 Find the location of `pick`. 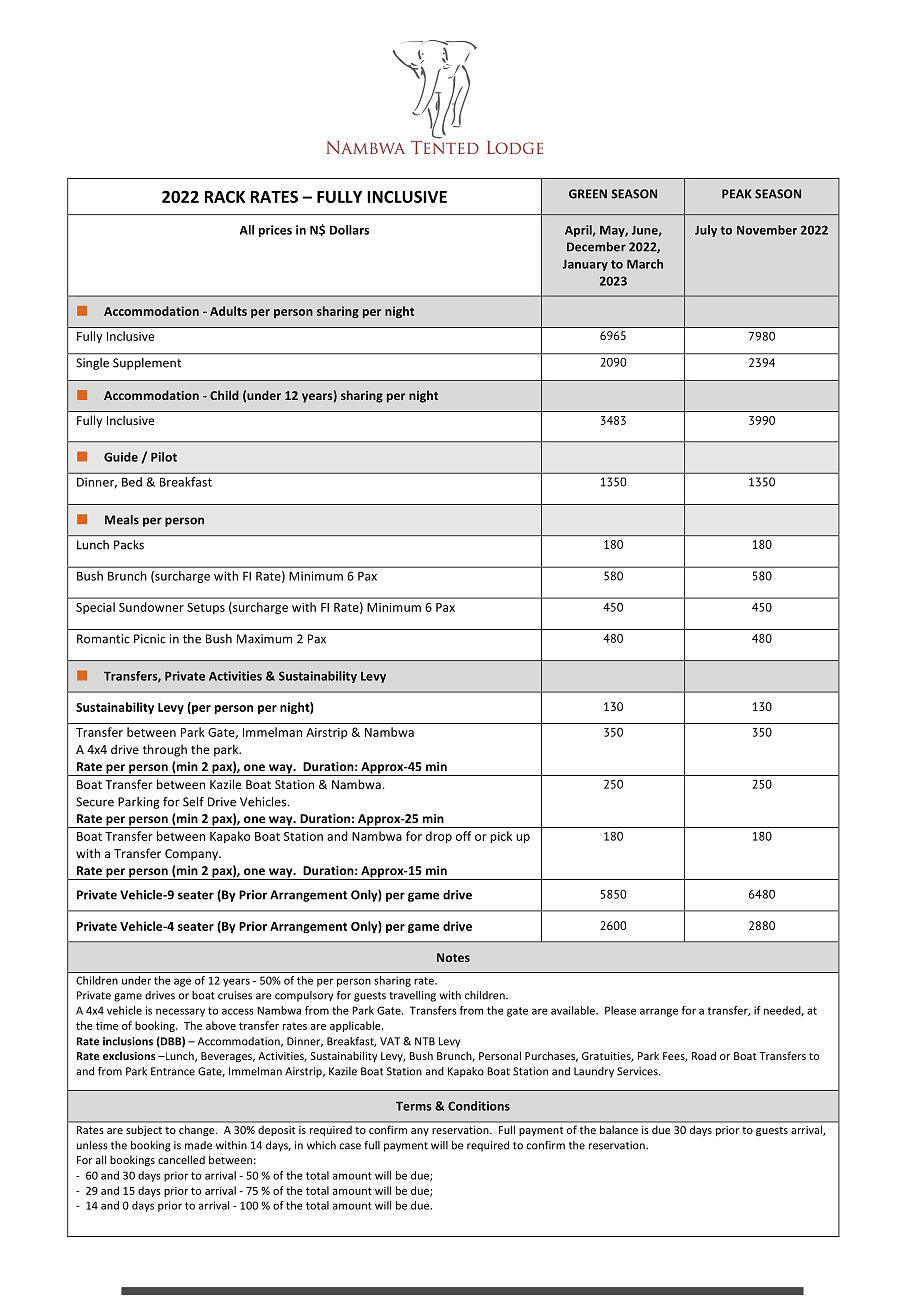

pick is located at coordinates (501, 837).
